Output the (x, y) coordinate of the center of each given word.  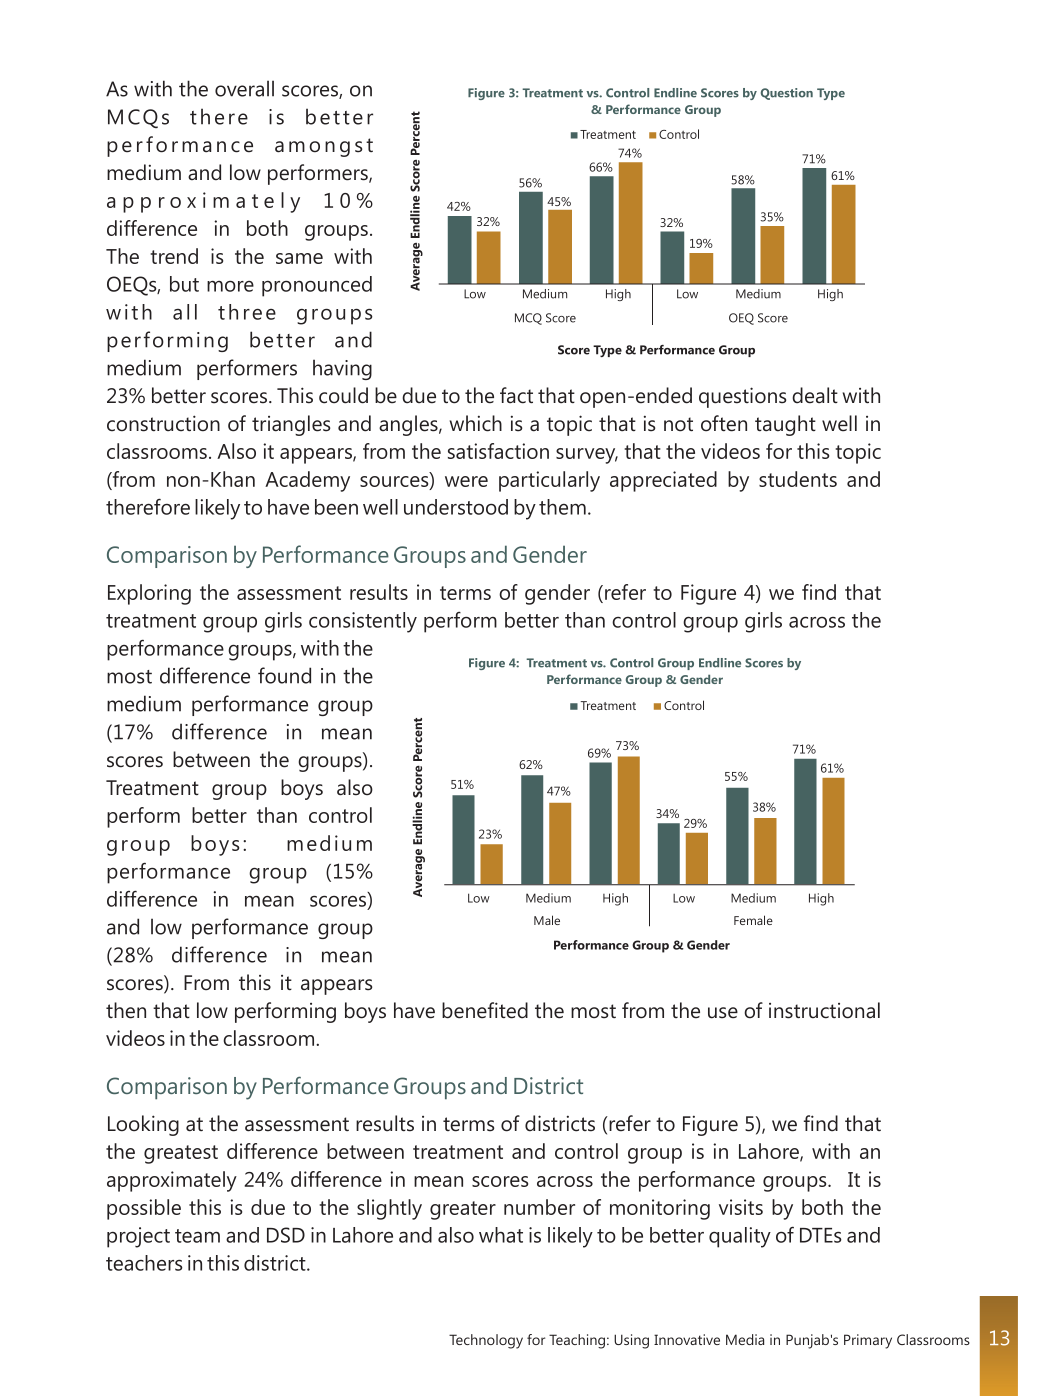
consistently (363, 622)
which (476, 423)
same (299, 258)
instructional (824, 1010)
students (798, 479)
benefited (485, 1010)
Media (745, 1339)
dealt (815, 395)
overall (244, 88)
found (284, 675)
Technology (486, 1341)
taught (785, 425)
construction (163, 423)
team (197, 1236)
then (126, 1010)
